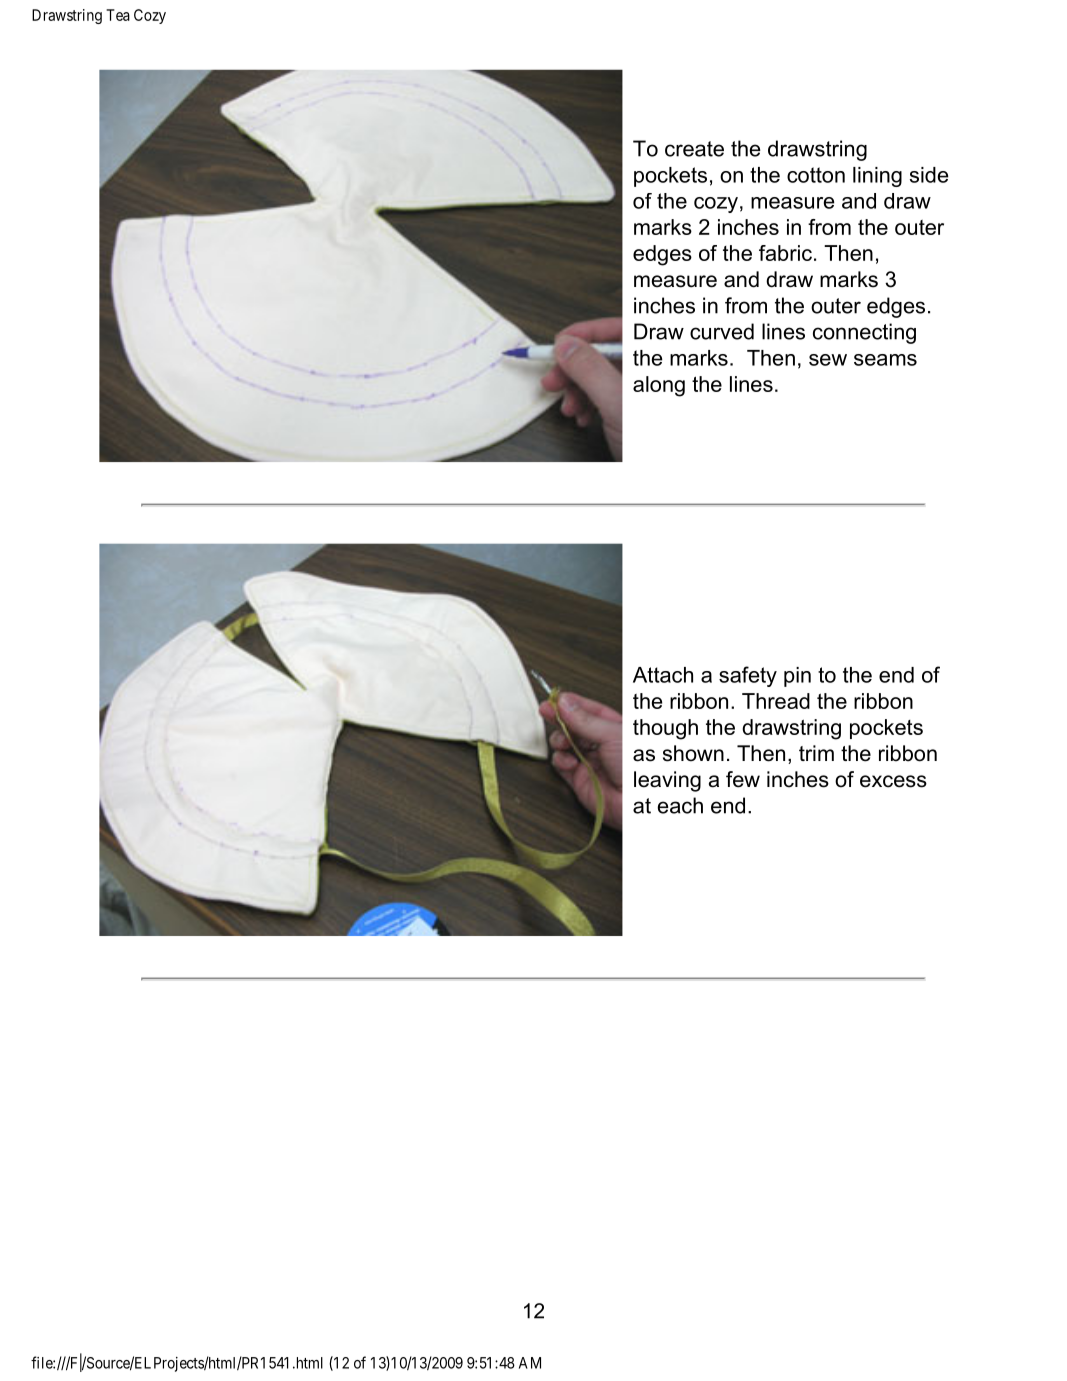 This document has width=1067, height=1381. What do you see at coordinates (816, 175) in the document?
I see `cotton` at bounding box center [816, 175].
